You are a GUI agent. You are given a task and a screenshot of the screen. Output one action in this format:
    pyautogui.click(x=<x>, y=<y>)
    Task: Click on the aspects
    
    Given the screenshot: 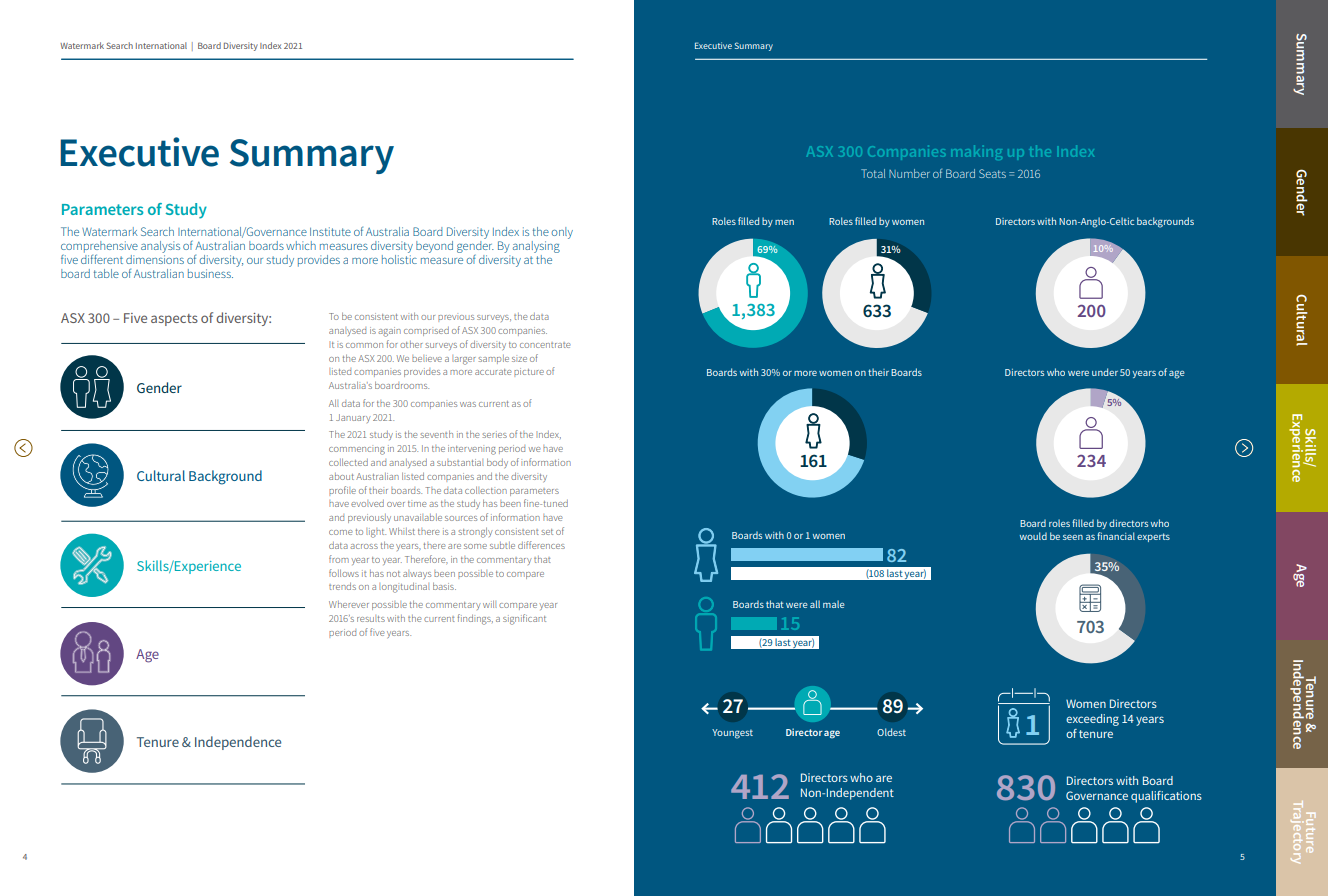 What is the action you would take?
    pyautogui.click(x=174, y=320)
